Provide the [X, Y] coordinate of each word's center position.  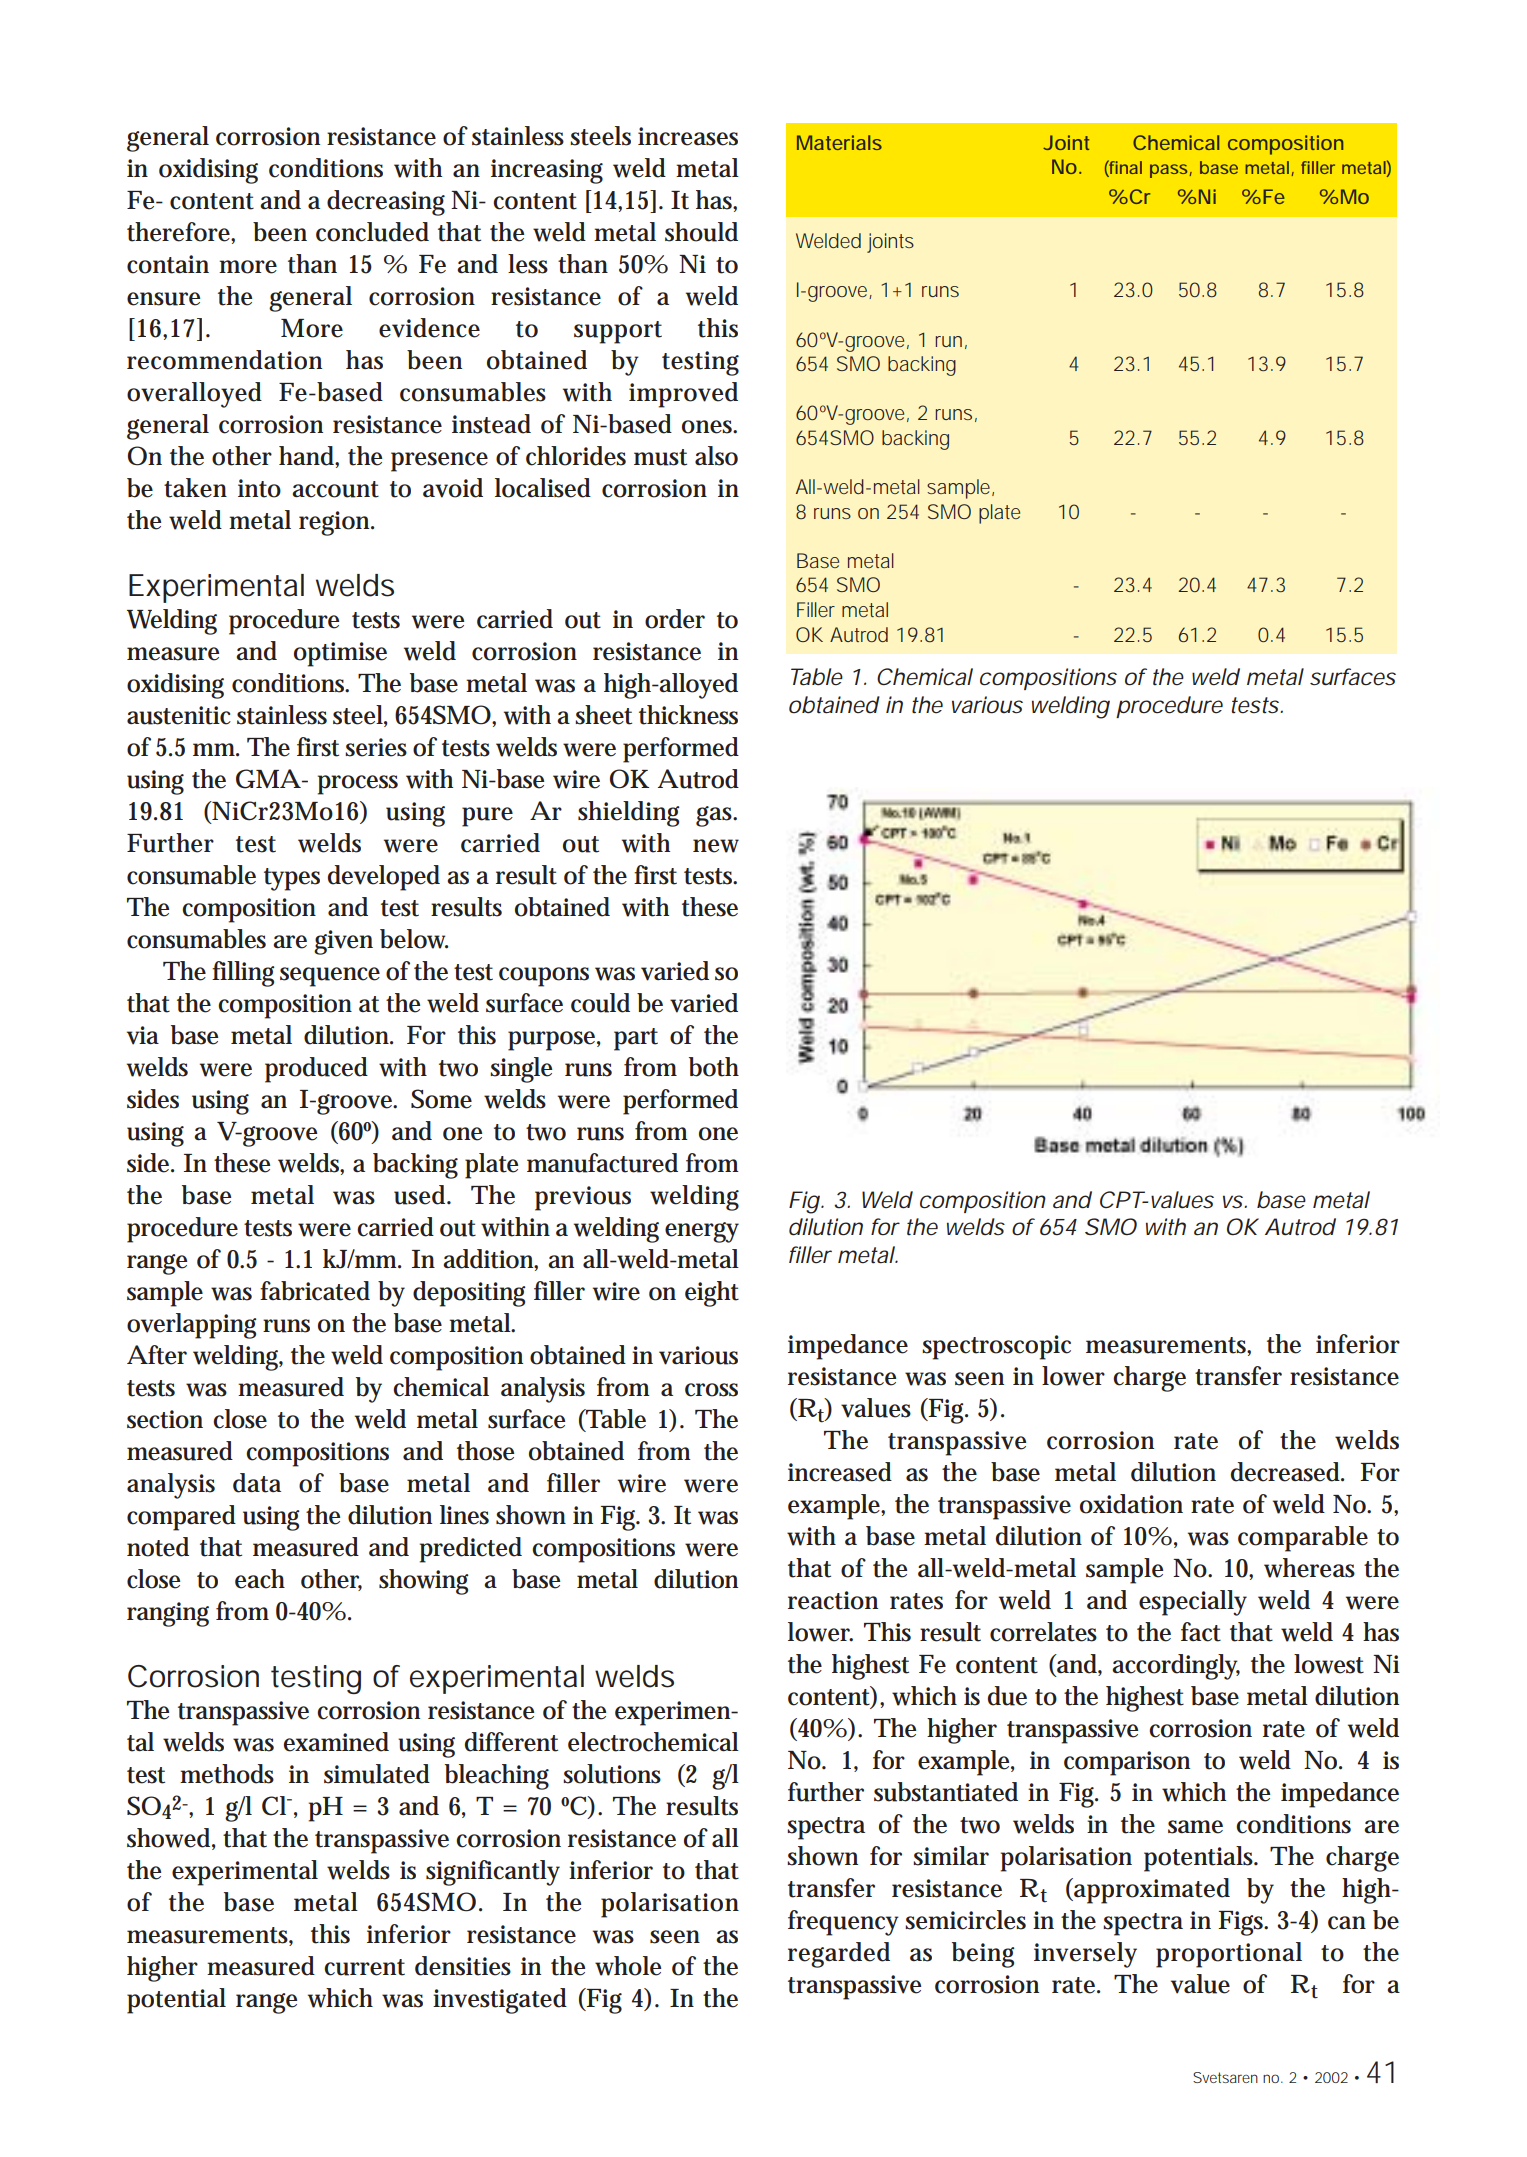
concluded [372, 232]
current [364, 1967]
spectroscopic [996, 1347]
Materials [839, 142]
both [714, 1067]
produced [316, 1070]
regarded [839, 1955]
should [701, 232]
